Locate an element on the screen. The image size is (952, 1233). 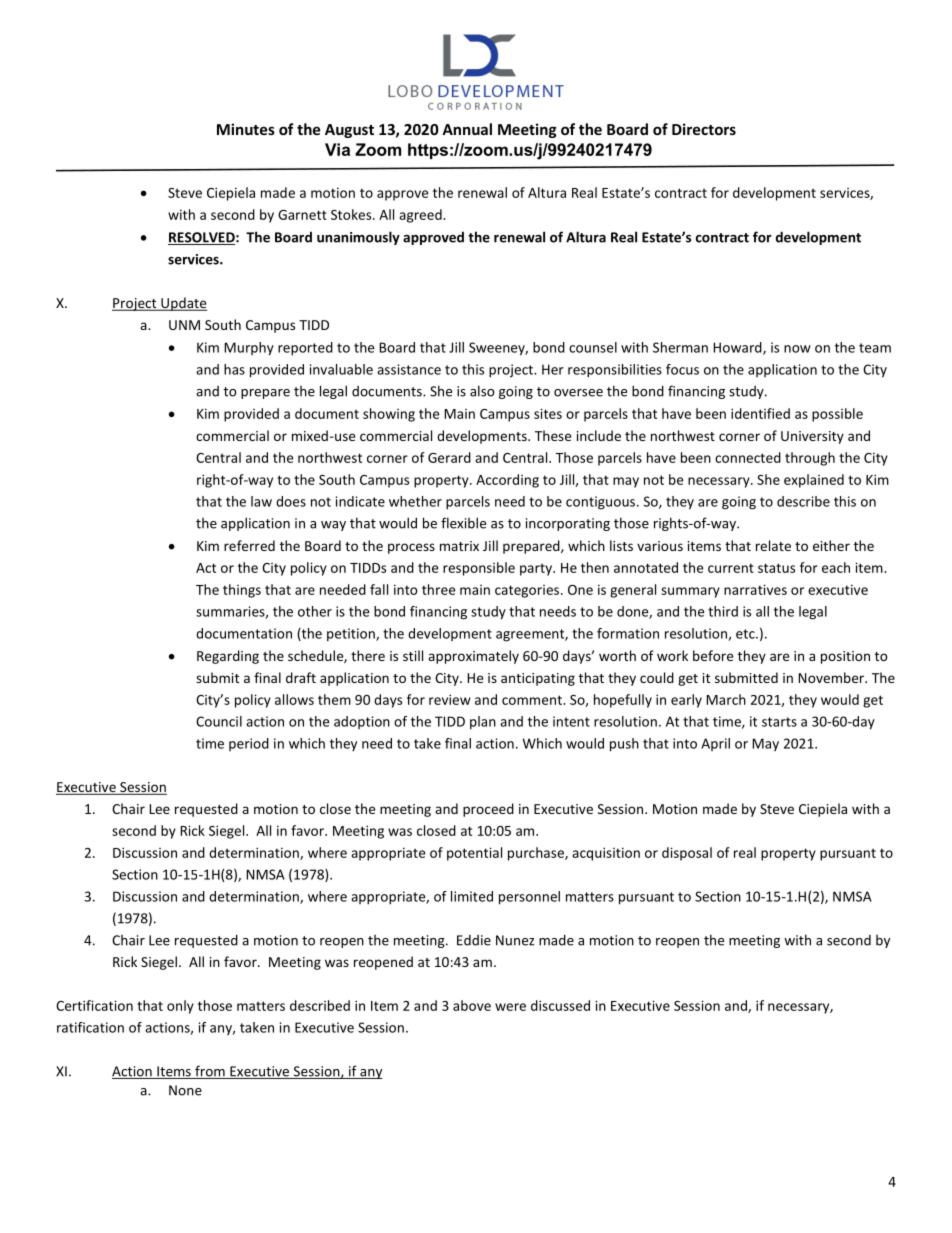
from is located at coordinates (210, 1072).
